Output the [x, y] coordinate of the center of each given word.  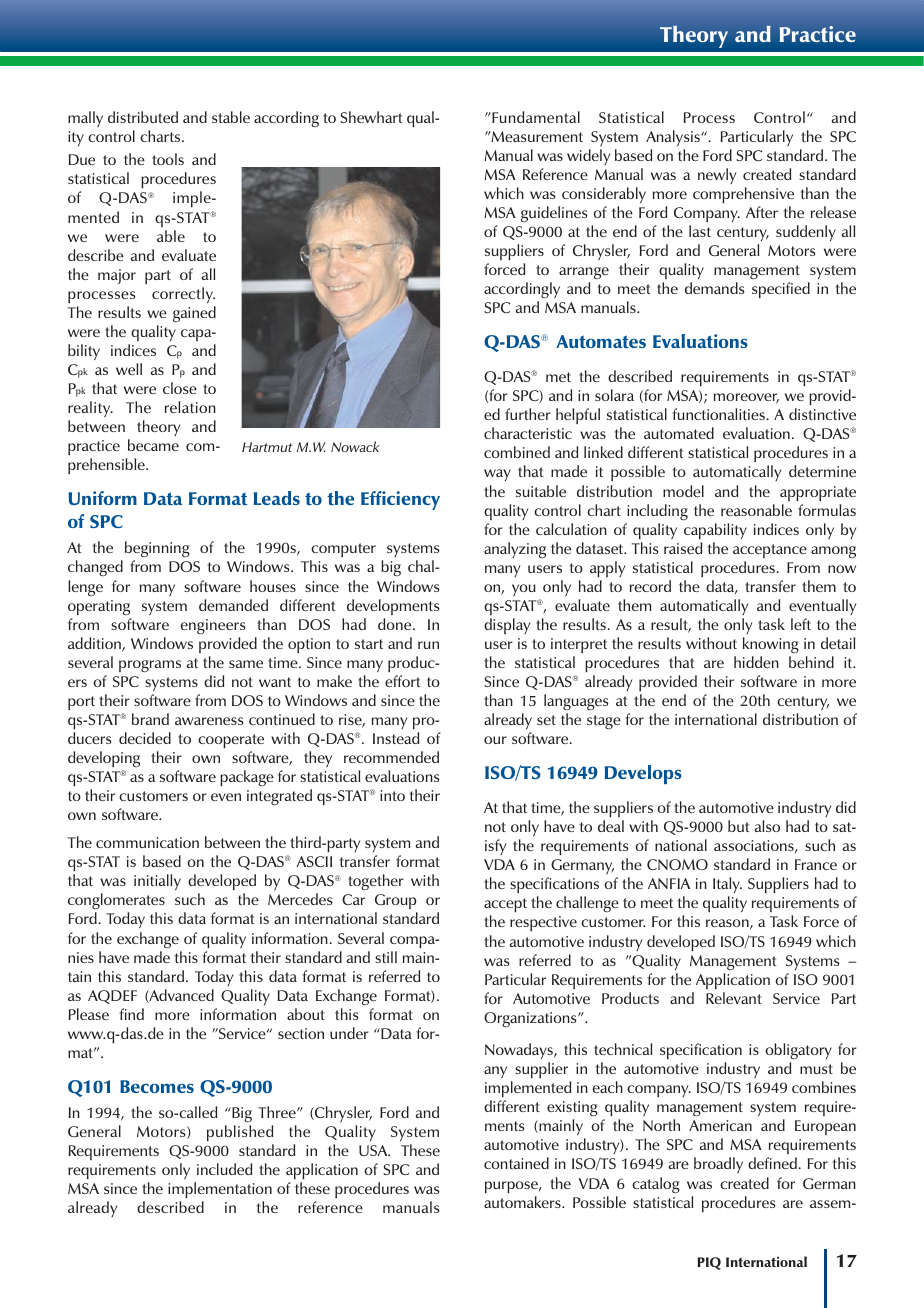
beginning [157, 551]
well [129, 369]
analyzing [515, 550]
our [495, 740]
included [224, 1169]
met [558, 377]
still [386, 957]
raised [683, 548]
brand [150, 719]
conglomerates [116, 903]
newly [717, 176]
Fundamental [535, 117]
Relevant [734, 998]
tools [168, 159]
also [767, 826]
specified [781, 290]
